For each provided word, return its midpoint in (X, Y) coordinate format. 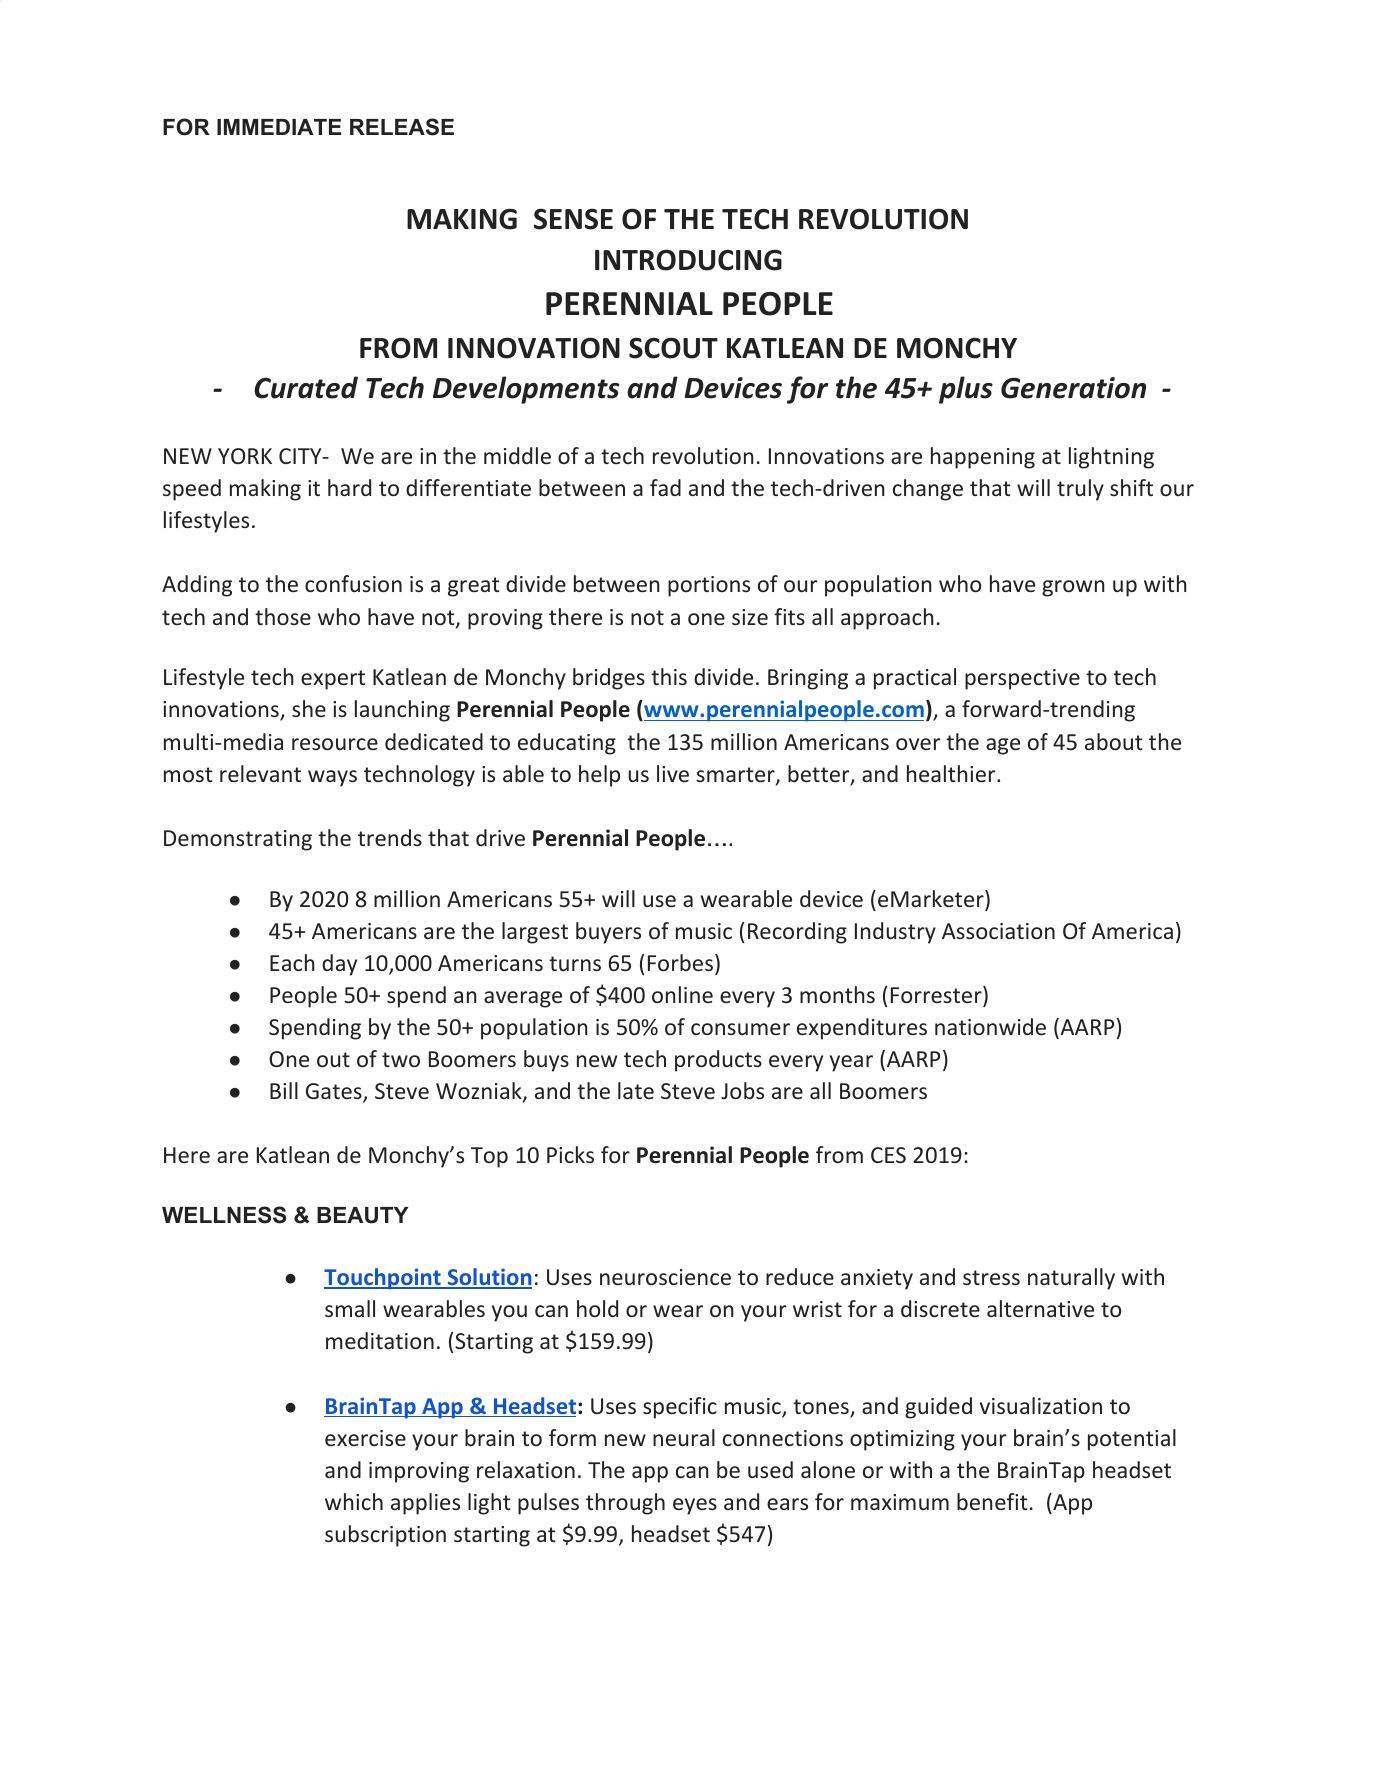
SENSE (573, 219)
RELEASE (402, 127)
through (625, 1504)
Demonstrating (238, 840)
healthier (952, 773)
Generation (1073, 388)
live (673, 773)
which (354, 1501)
